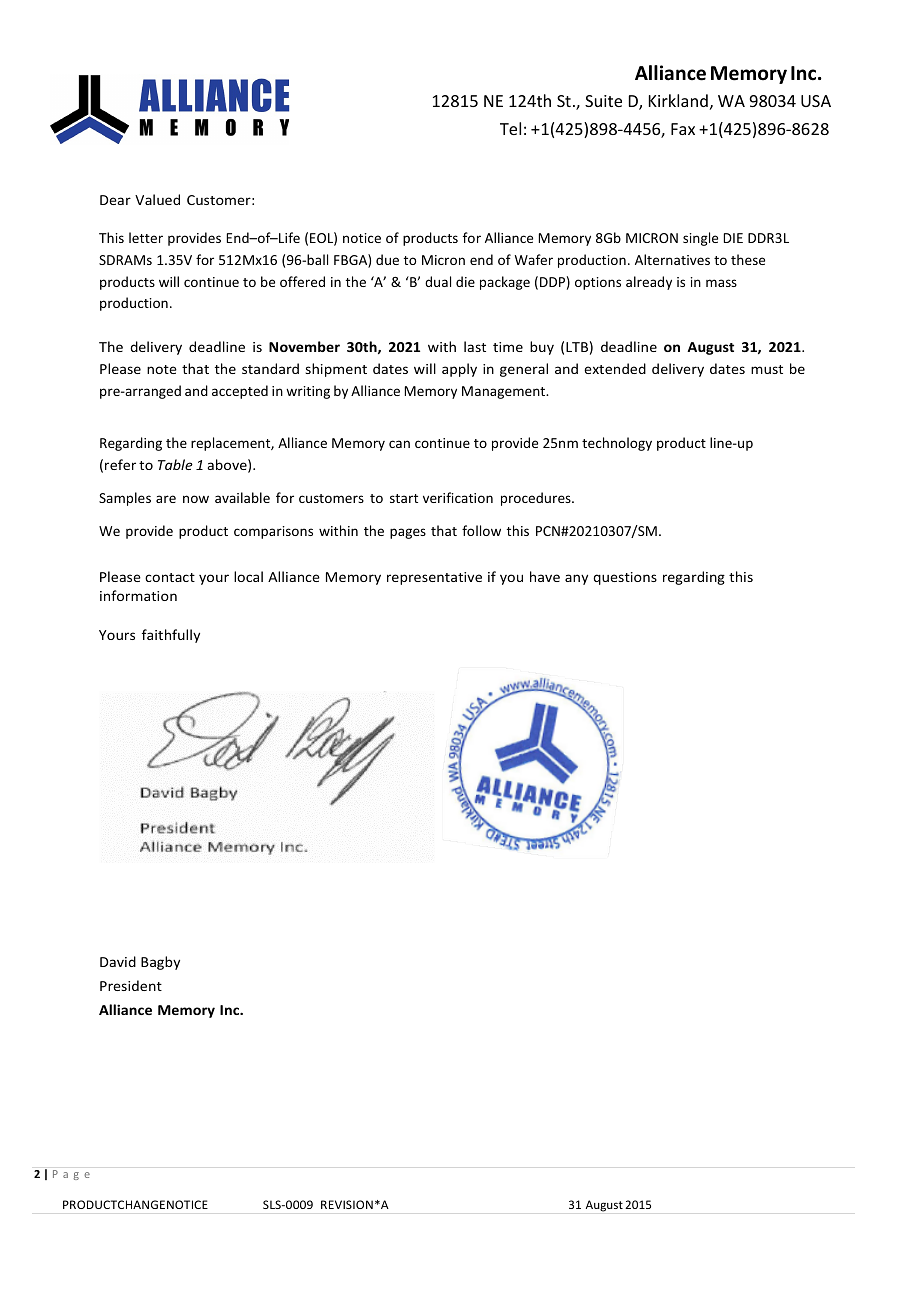 The image size is (924, 1309). What do you see at coordinates (767, 369) in the document?
I see `must` at bounding box center [767, 369].
